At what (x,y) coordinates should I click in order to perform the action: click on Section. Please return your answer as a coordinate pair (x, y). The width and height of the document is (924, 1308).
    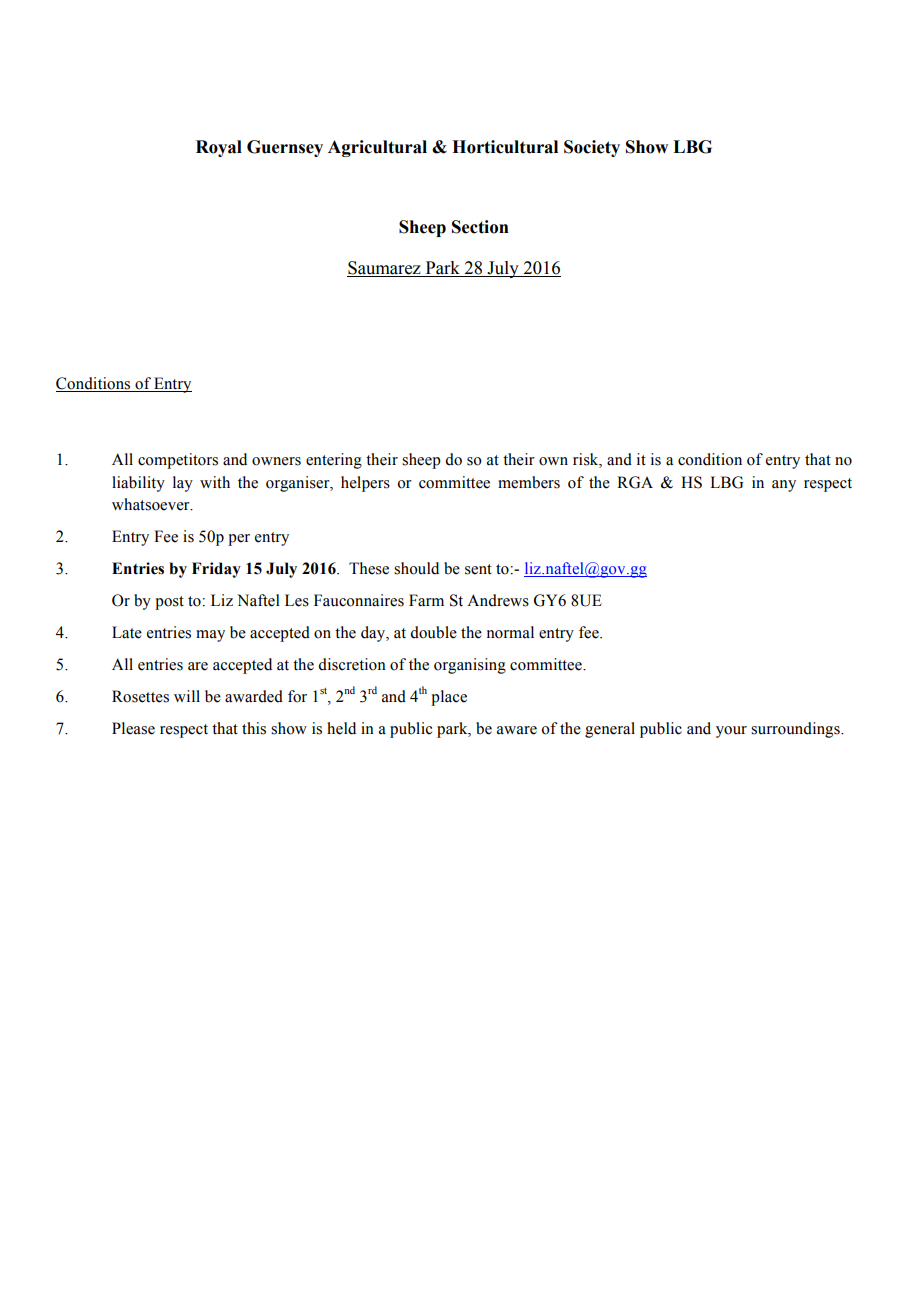
    Looking at the image, I should click on (480, 227).
